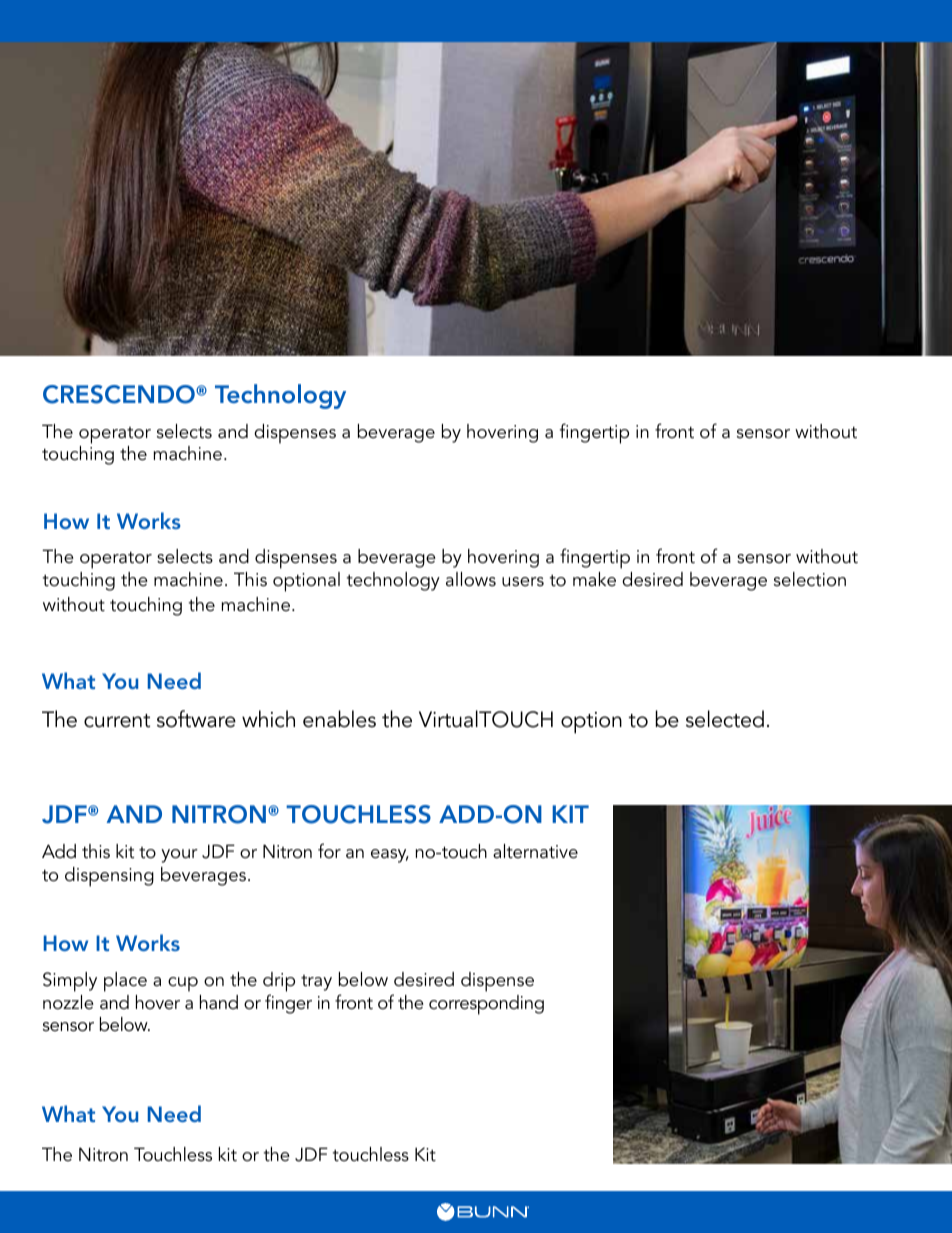 The height and width of the screenshot is (1233, 952). I want to click on make, so click(594, 579).
